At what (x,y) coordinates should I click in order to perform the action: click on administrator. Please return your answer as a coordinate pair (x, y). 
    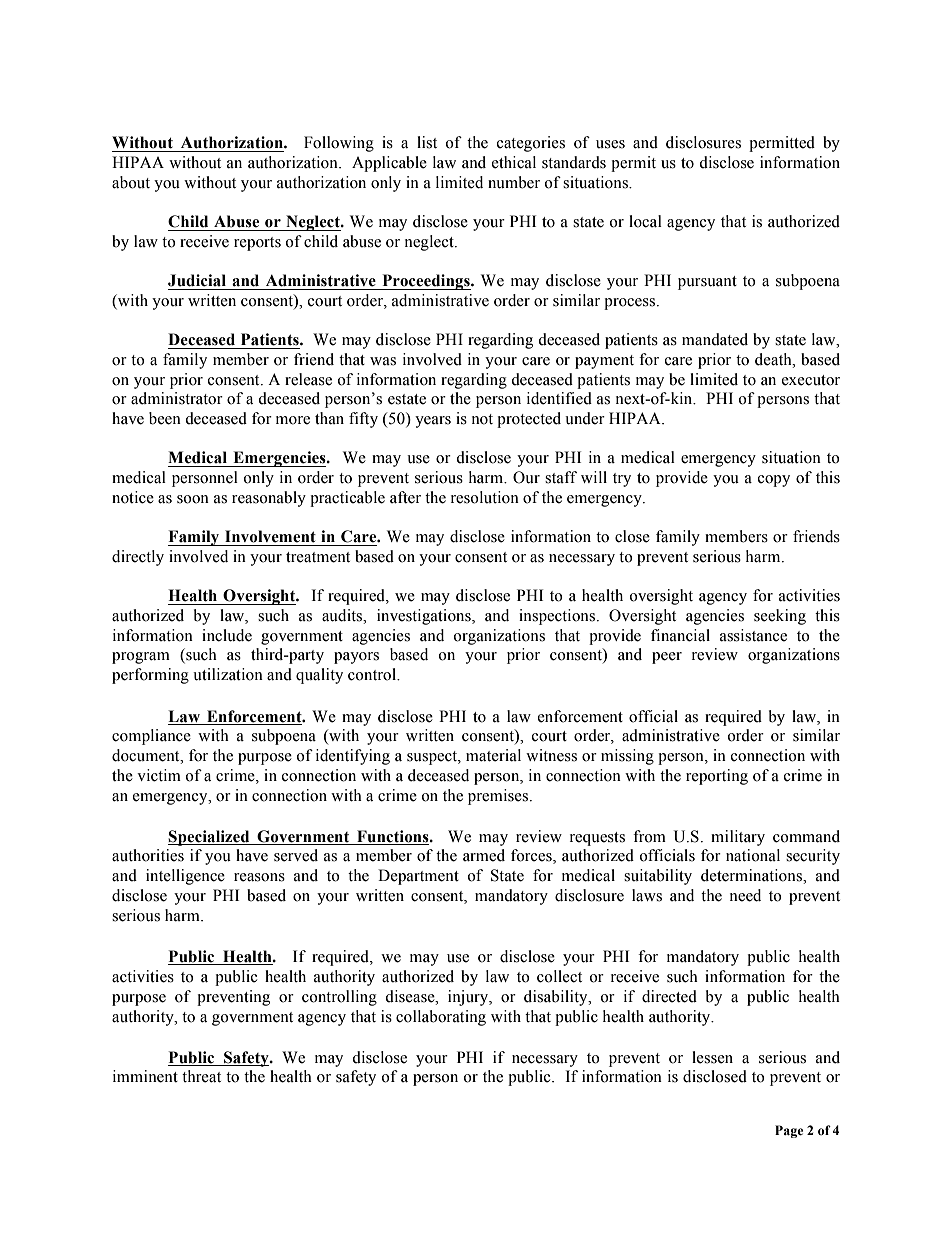
    Looking at the image, I should click on (177, 398).
